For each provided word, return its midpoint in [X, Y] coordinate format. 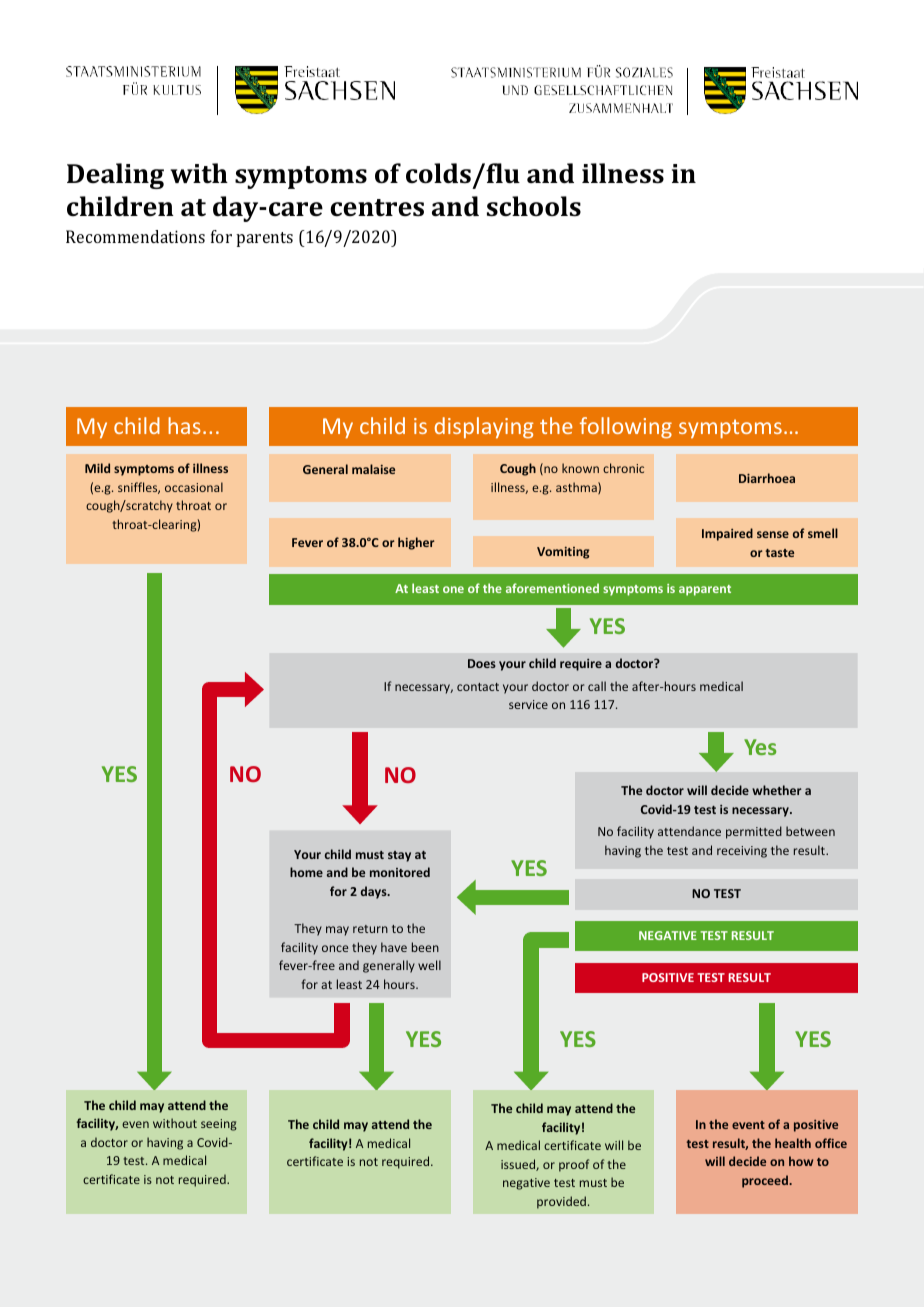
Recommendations [135, 236]
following [626, 428]
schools [534, 206]
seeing [219, 1125]
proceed [766, 1181]
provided [561, 1202]
